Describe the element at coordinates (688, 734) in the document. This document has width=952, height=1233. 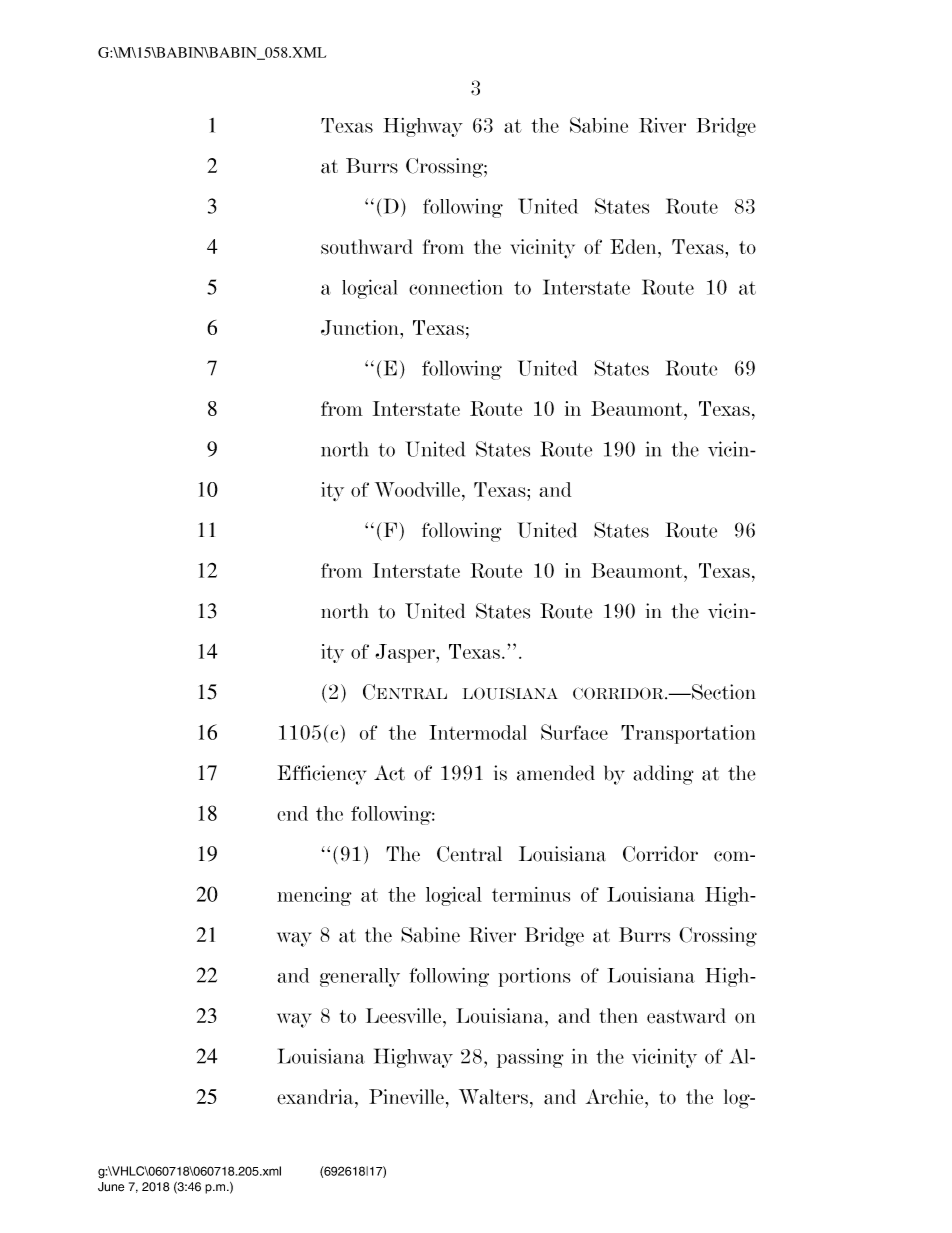
I see `Transportation` at that location.
